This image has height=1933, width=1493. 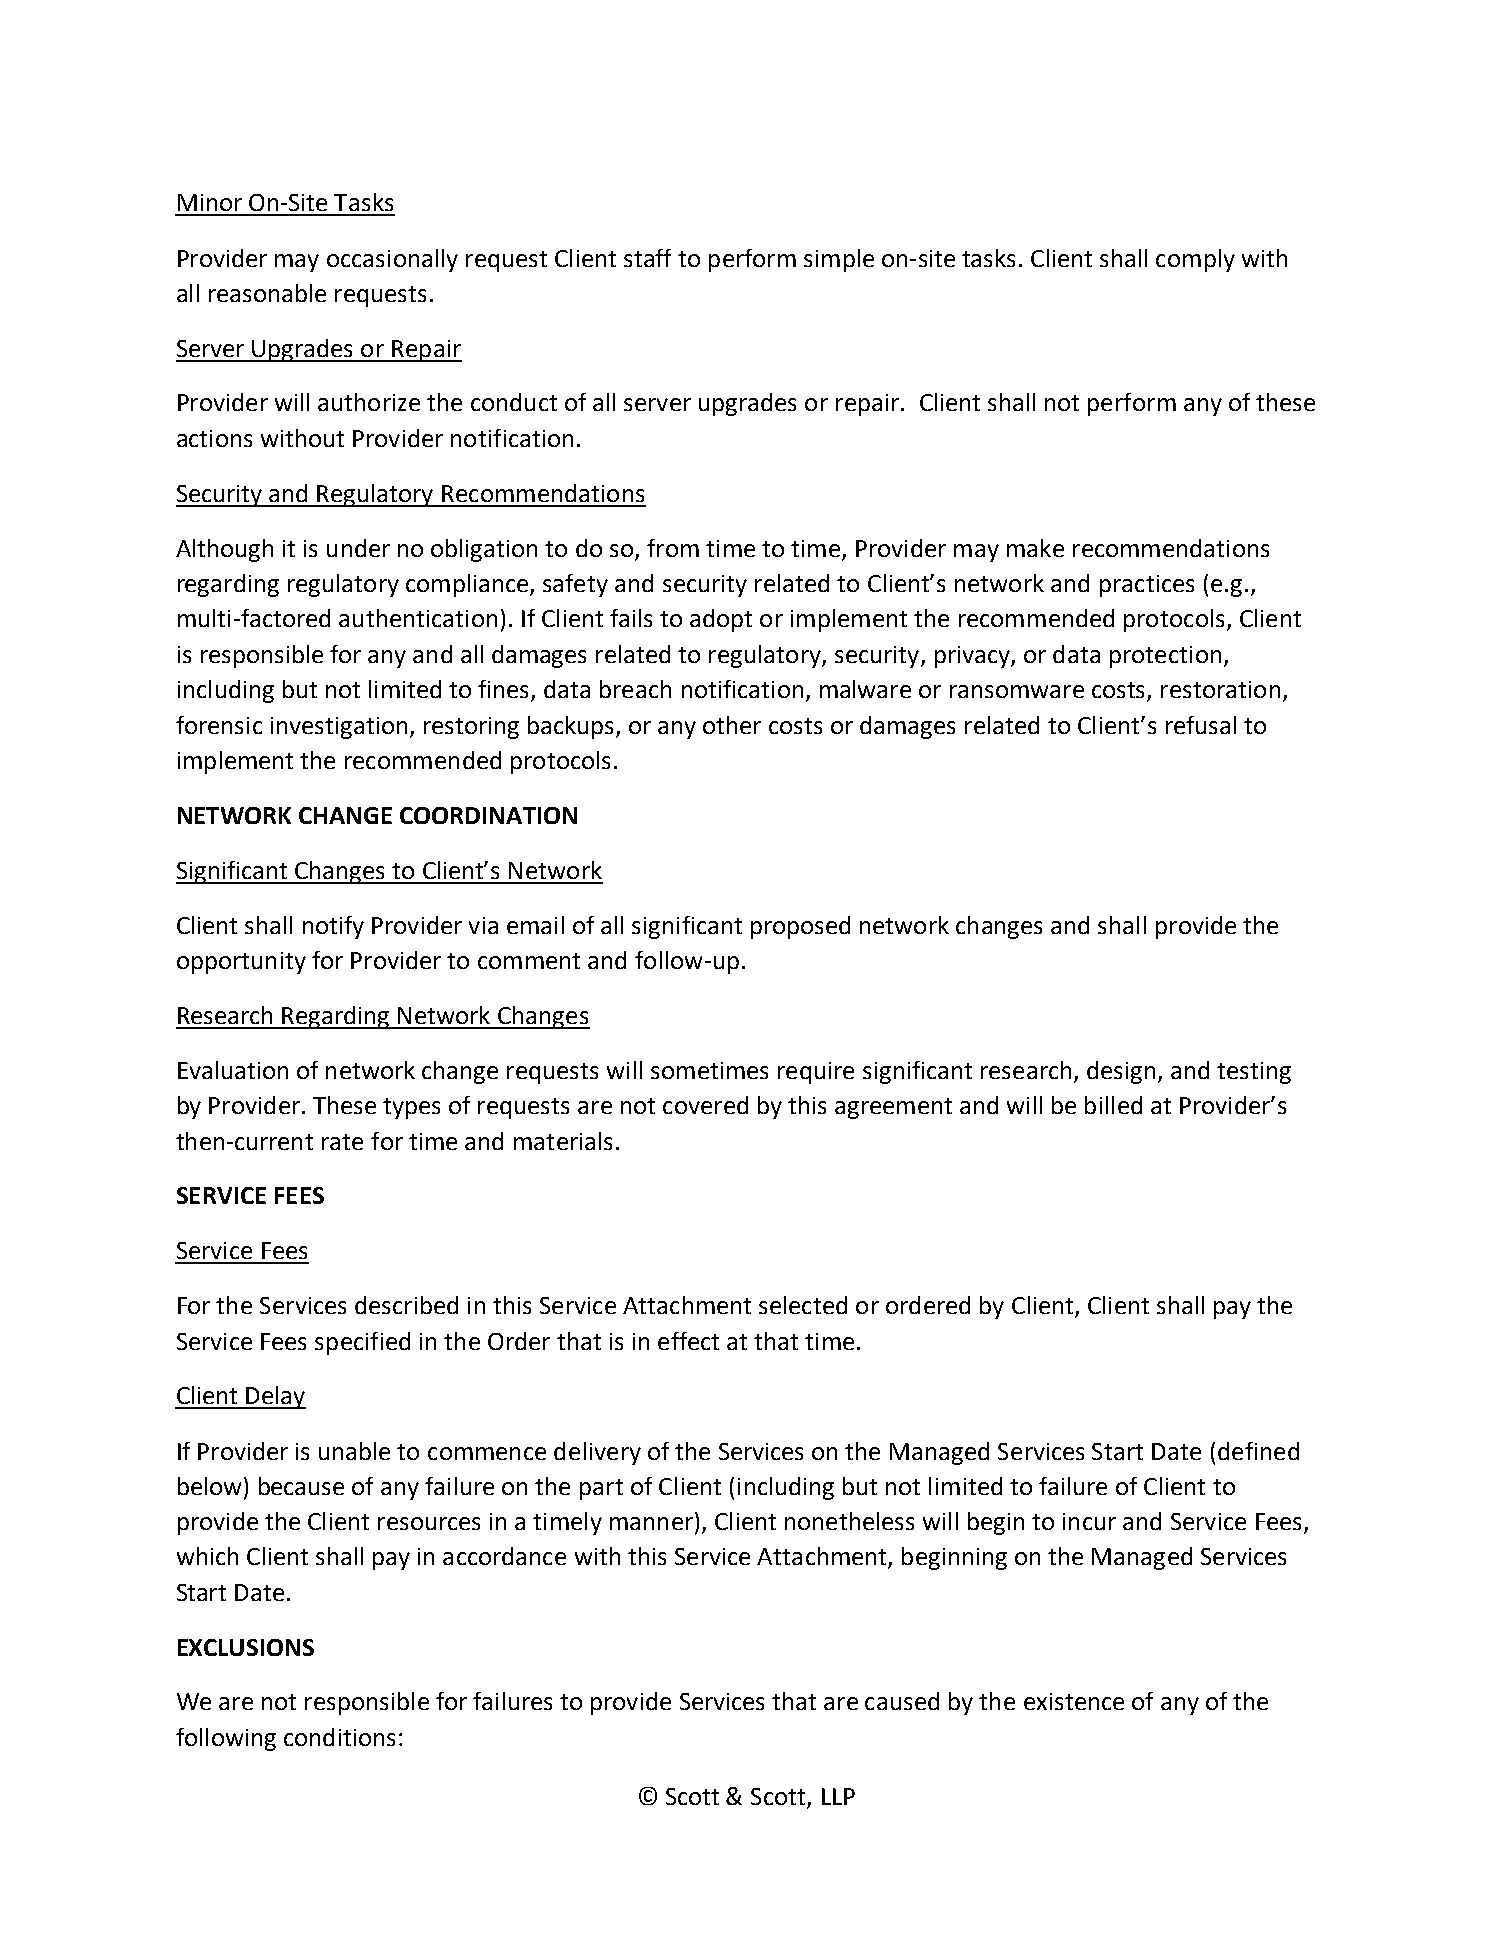 I want to click on conditions, so click(x=339, y=1737).
